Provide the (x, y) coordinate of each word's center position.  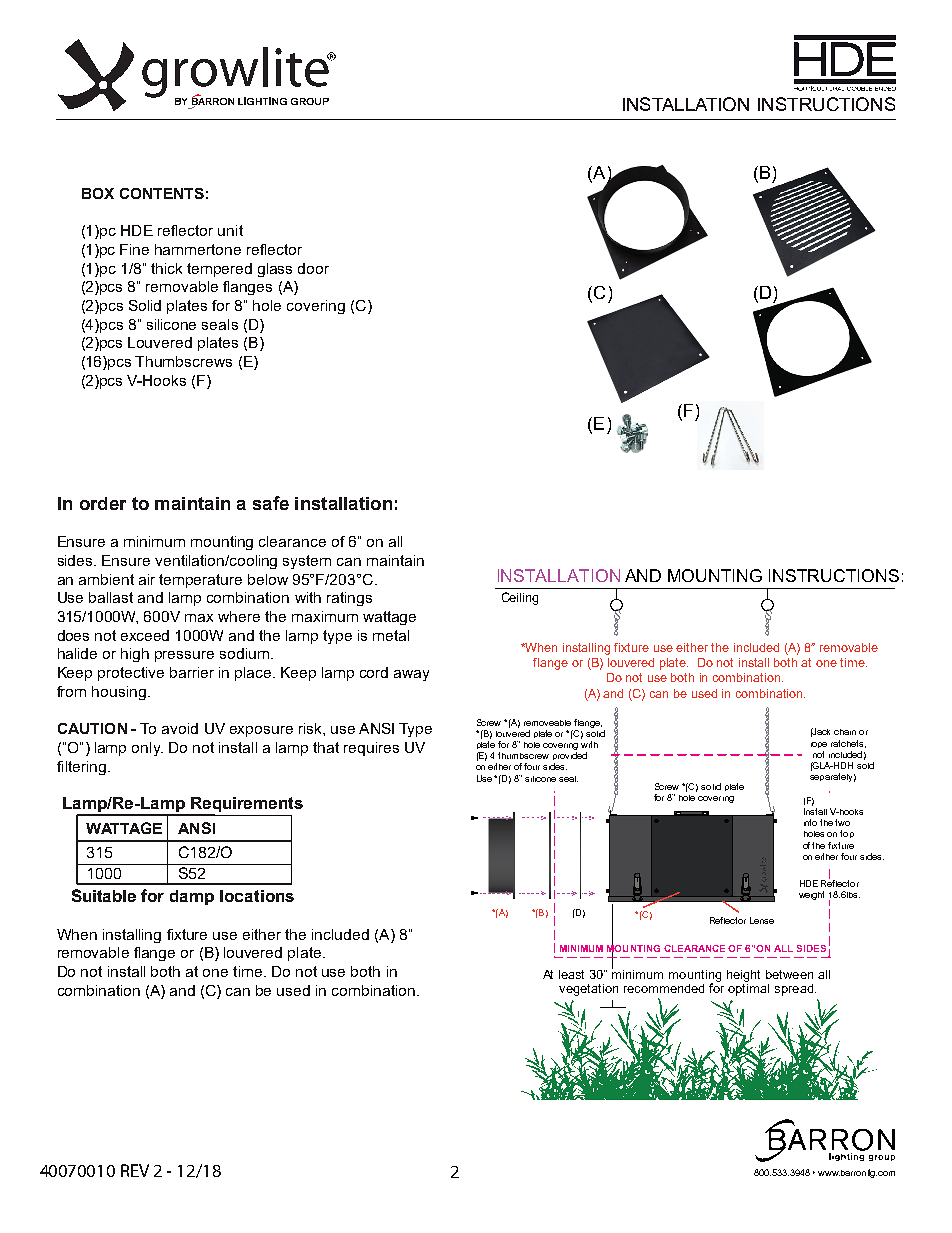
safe (271, 503)
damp (192, 897)
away (411, 675)
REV (135, 1170)
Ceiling (520, 598)
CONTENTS (162, 193)
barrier (192, 672)
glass (275, 270)
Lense (762, 920)
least (571, 974)
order (103, 503)
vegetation (588, 990)
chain (845, 732)
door (313, 268)
